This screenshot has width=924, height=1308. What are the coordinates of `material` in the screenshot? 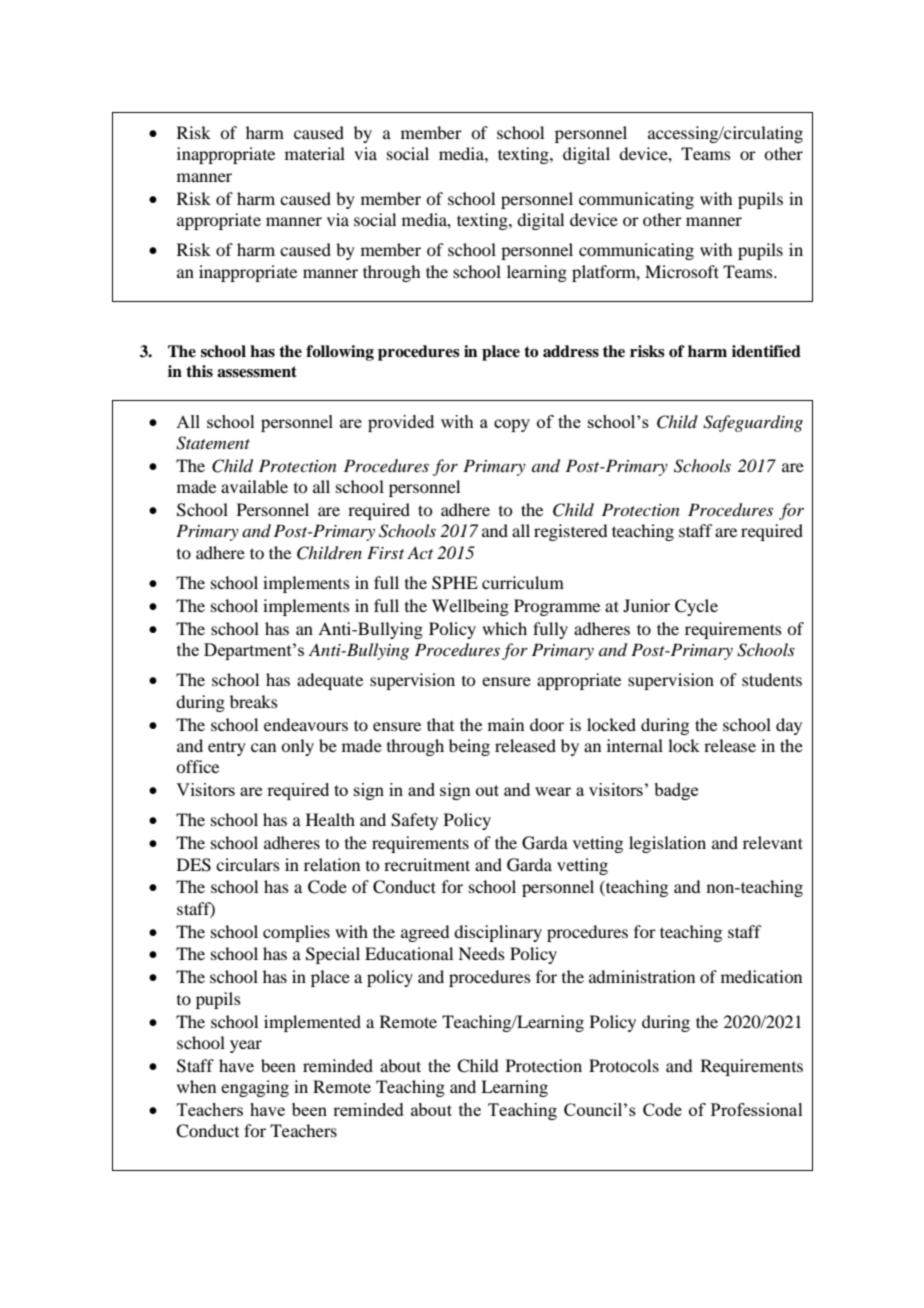 It's located at (315, 153).
